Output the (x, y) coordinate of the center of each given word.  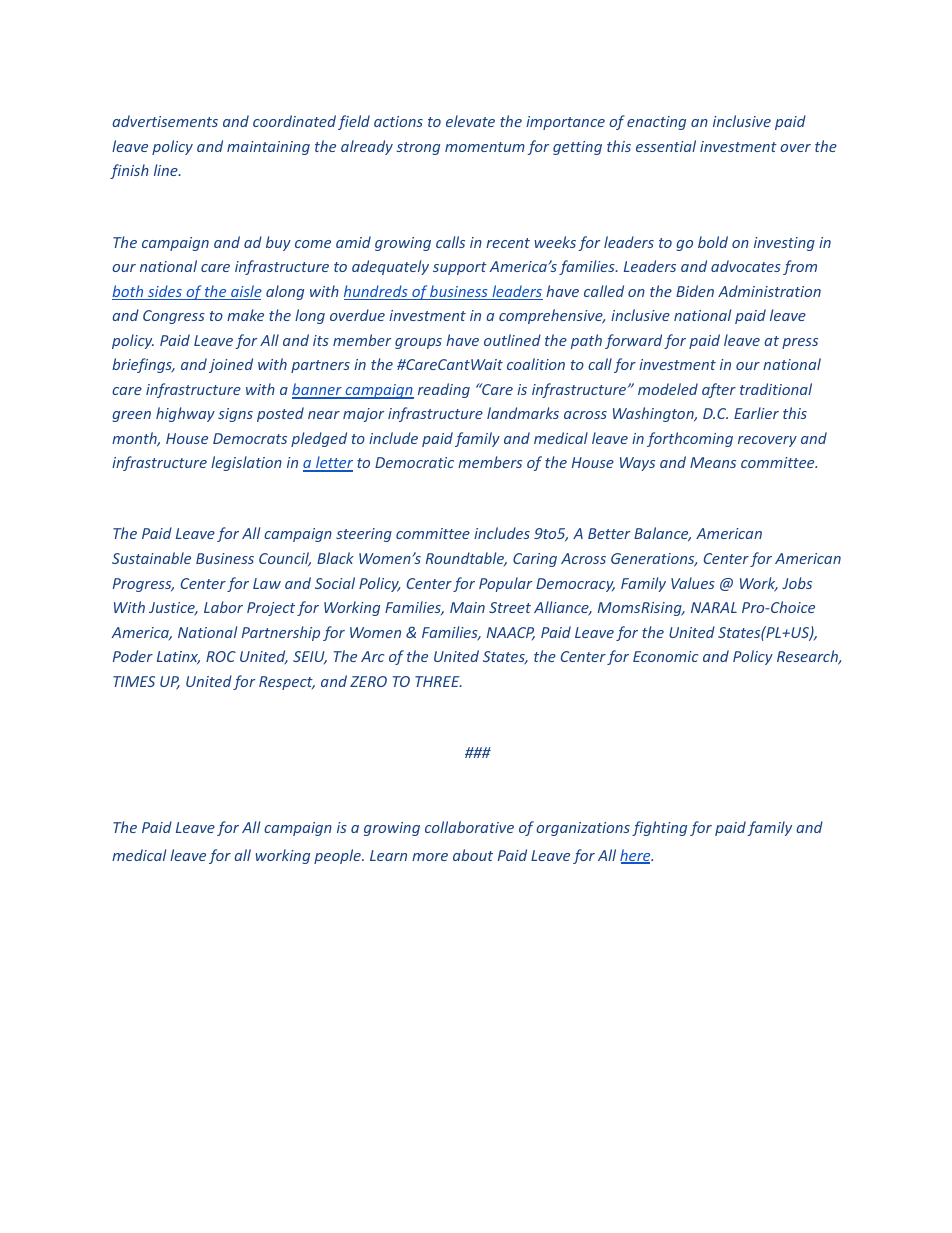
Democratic (414, 462)
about (473, 855)
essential (666, 146)
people (338, 856)
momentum (485, 147)
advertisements (165, 121)
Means (713, 462)
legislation (246, 463)
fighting (659, 828)
